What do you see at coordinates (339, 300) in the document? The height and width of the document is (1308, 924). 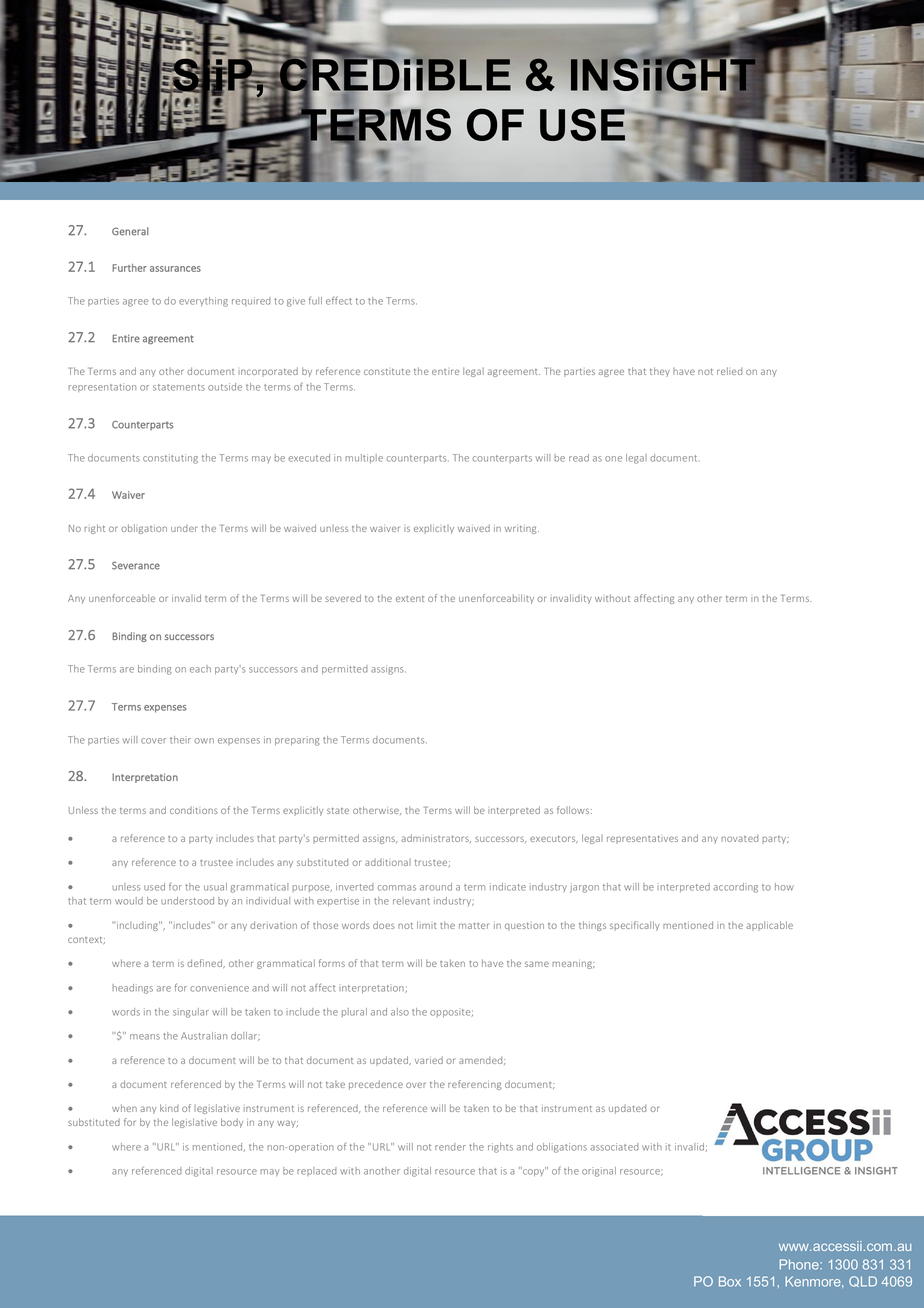 I see `effect` at bounding box center [339, 300].
